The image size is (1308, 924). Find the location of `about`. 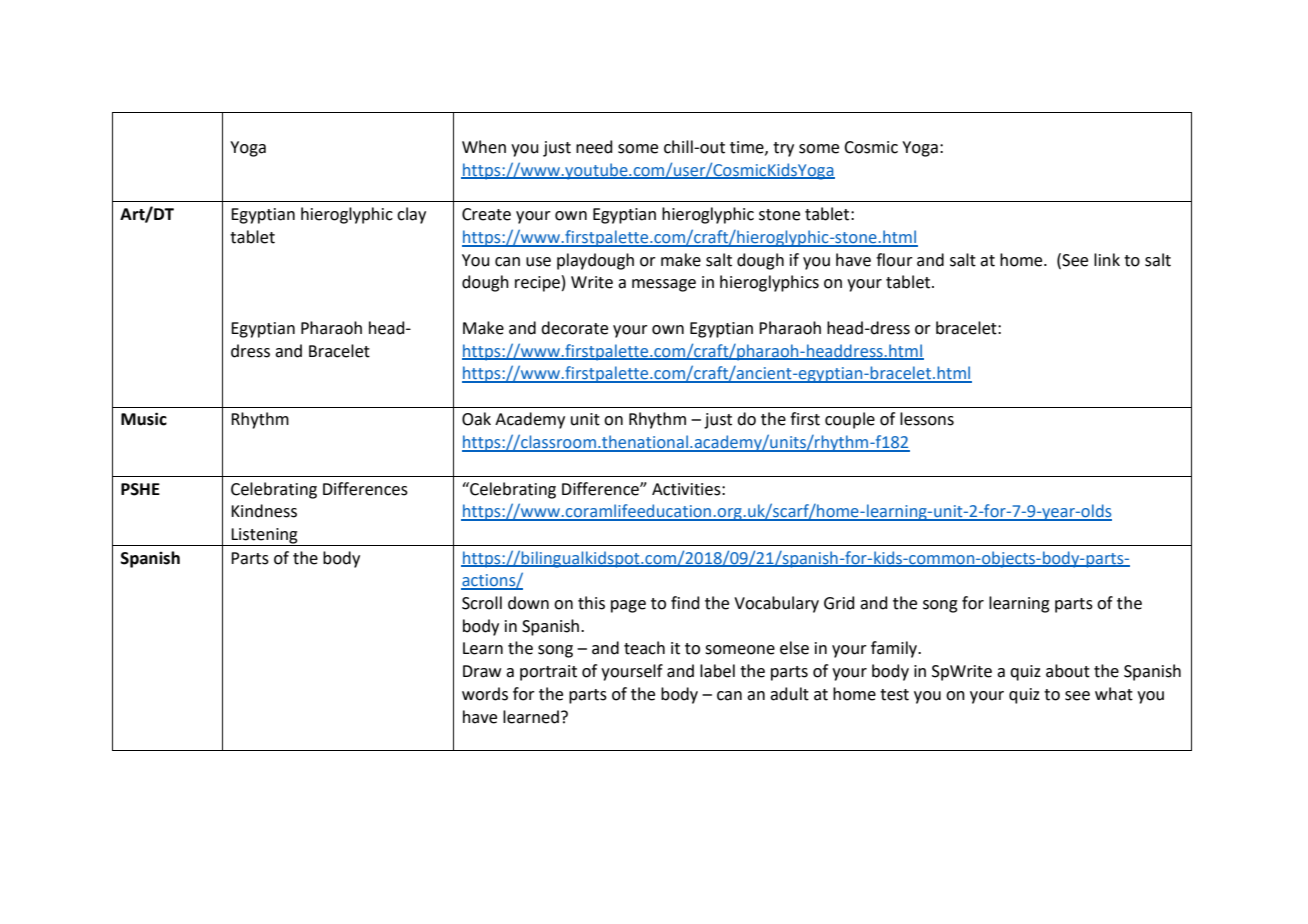

about is located at coordinates (1068, 671).
